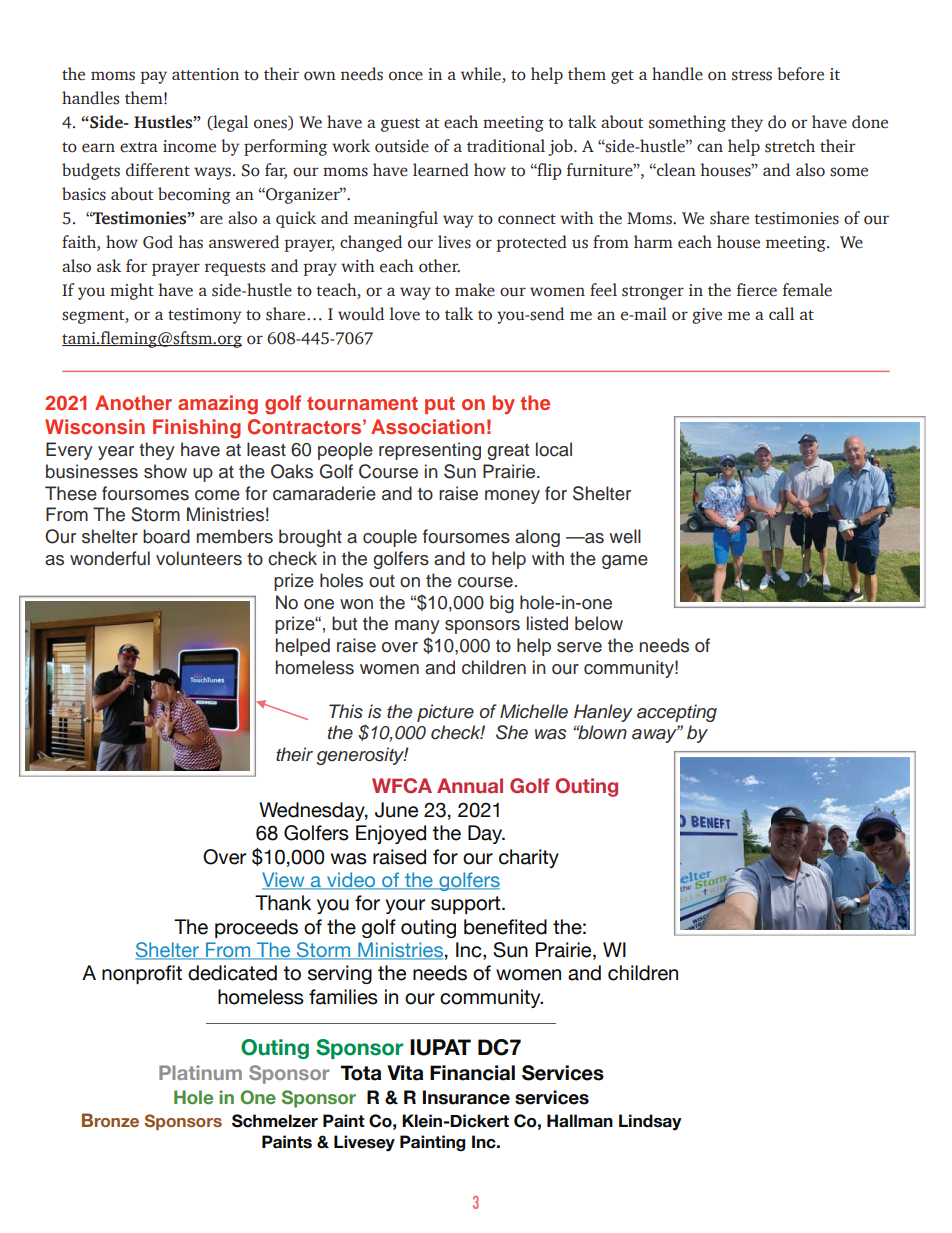 This page has width=952, height=1233. What do you see at coordinates (200, 1072) in the page?
I see `Platinum` at bounding box center [200, 1072].
